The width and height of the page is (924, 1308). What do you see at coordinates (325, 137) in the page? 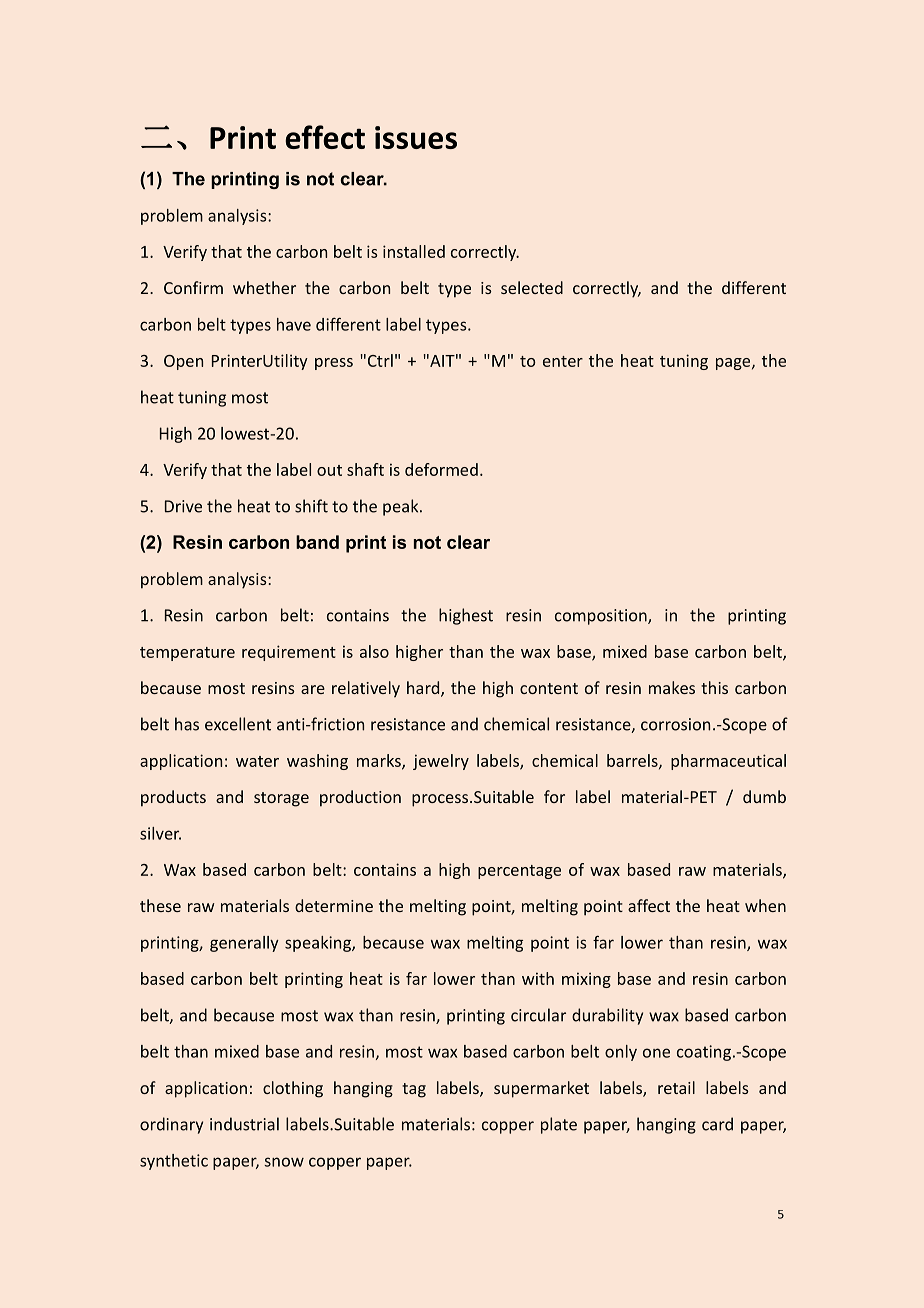
I see `effect` at bounding box center [325, 137].
